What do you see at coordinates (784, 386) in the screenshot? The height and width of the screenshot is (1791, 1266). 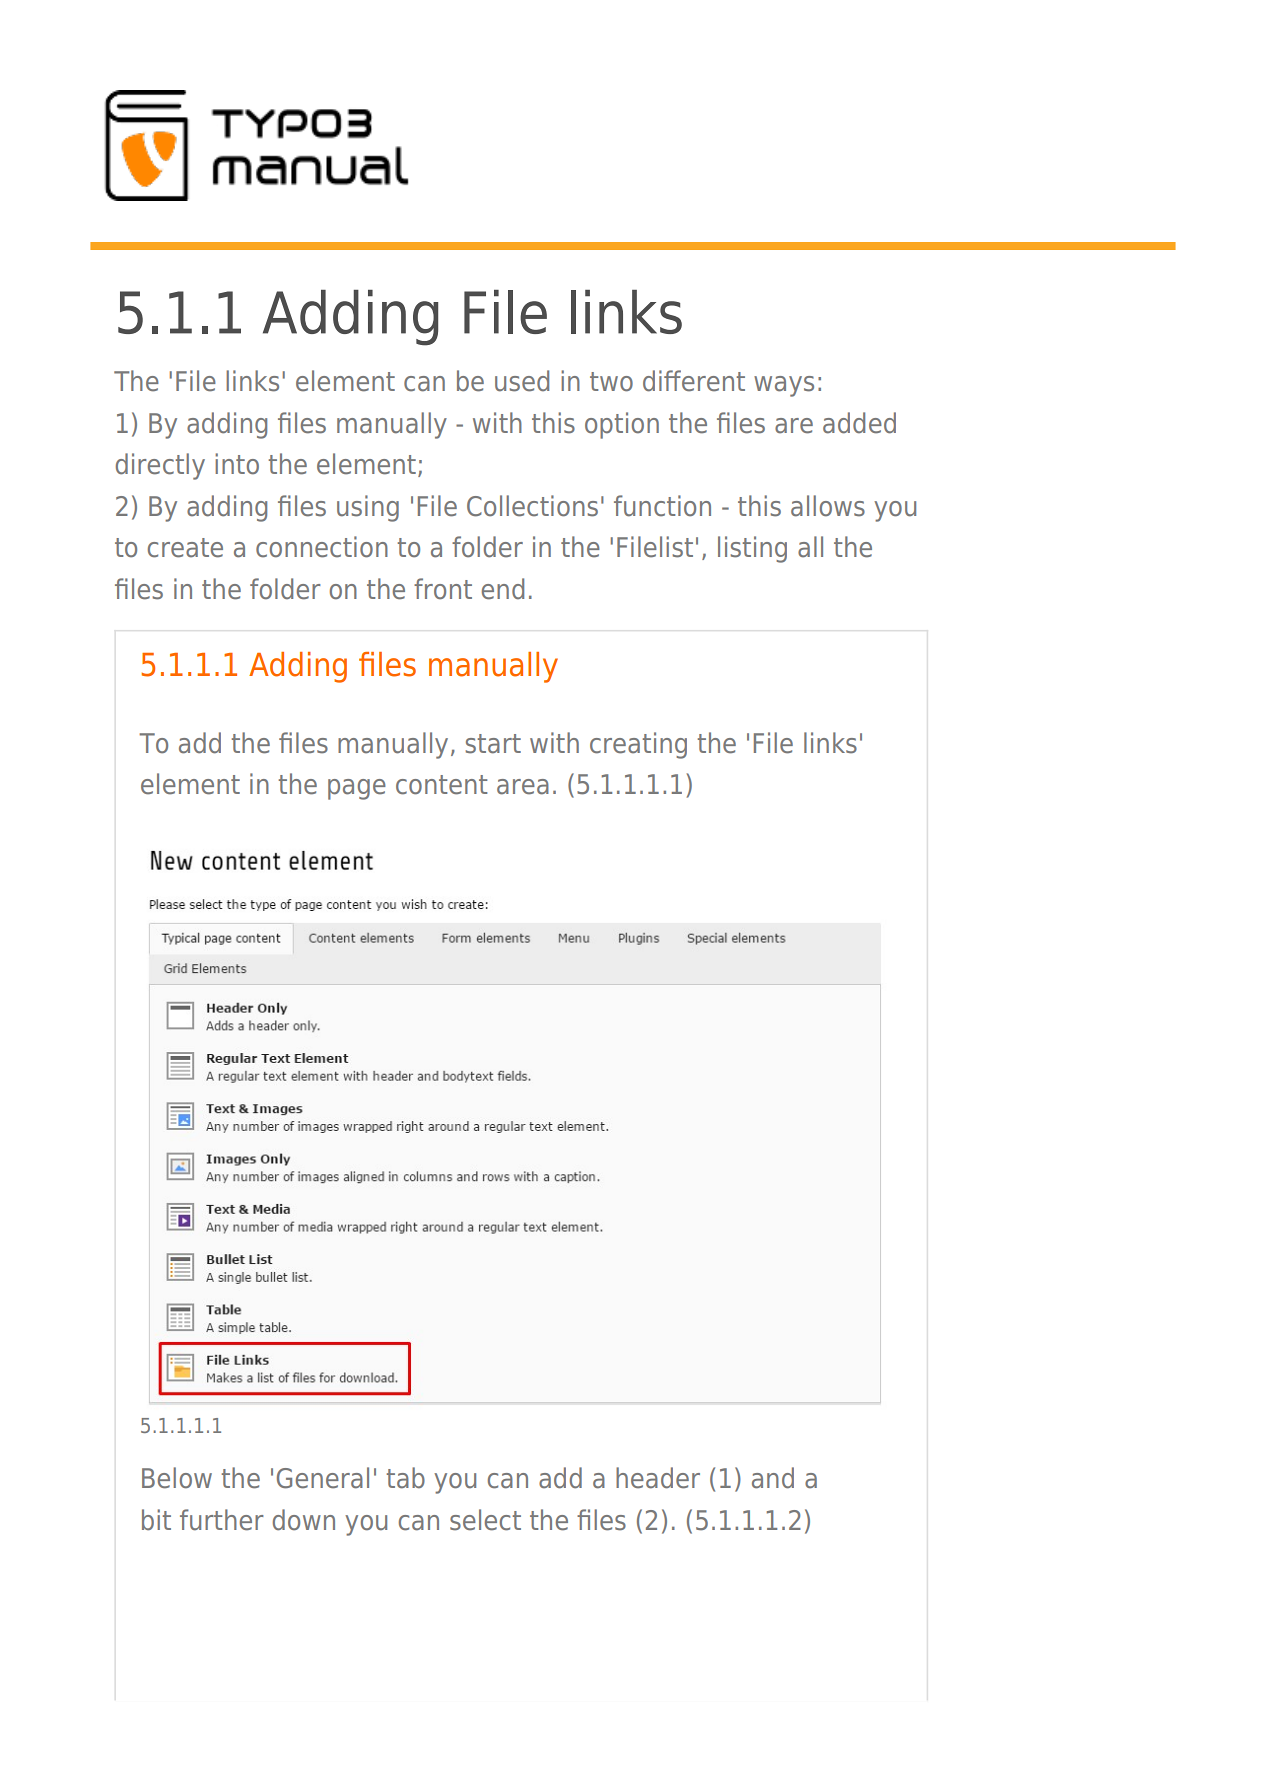 I see `ways` at bounding box center [784, 386].
